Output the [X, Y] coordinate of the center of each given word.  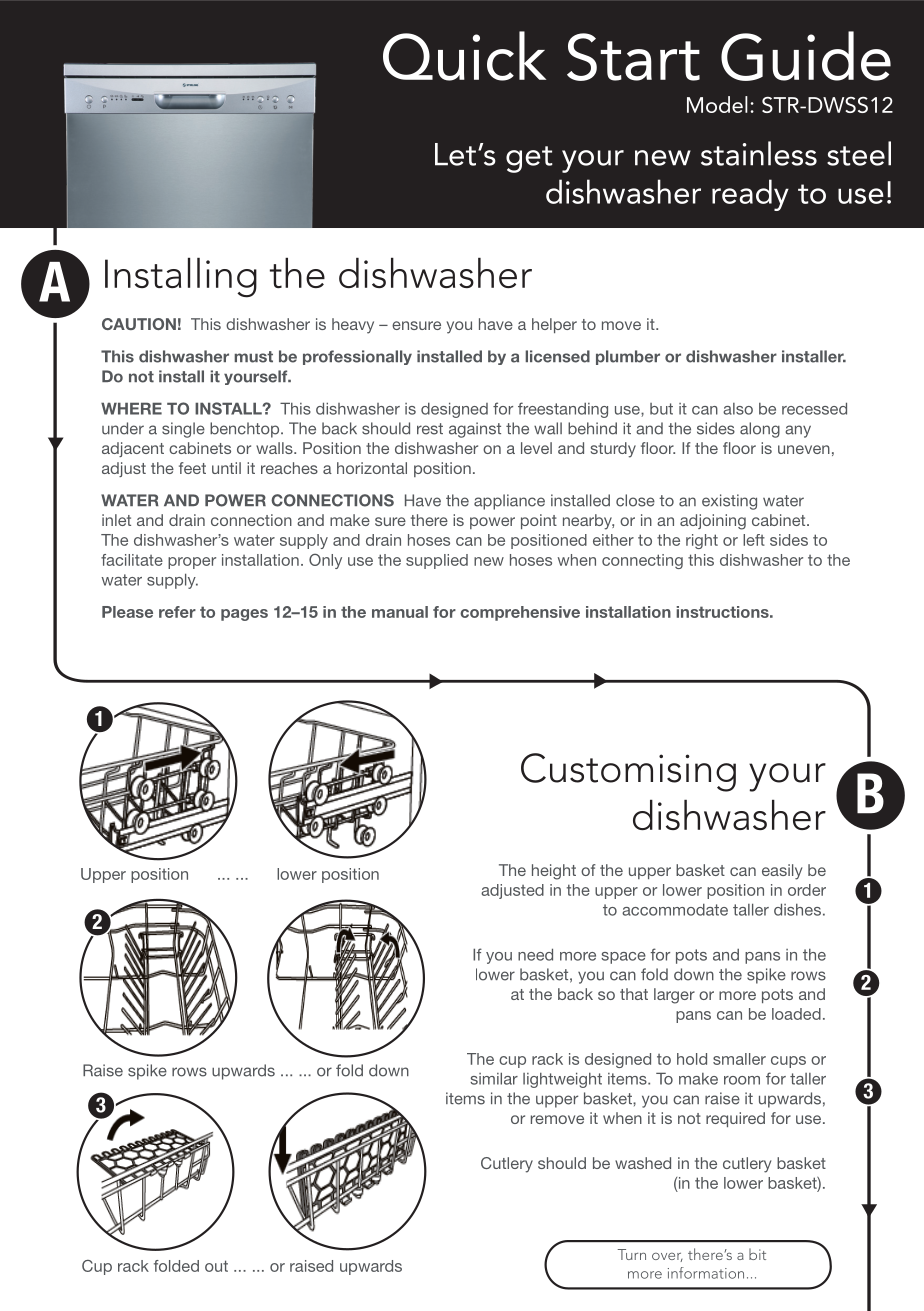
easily [782, 872]
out [216, 1266]
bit [757, 1254]
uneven [804, 449]
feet [192, 468]
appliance [509, 502]
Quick [464, 56]
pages [244, 615]
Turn [632, 1254]
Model [717, 104]
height [554, 872]
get [529, 159]
